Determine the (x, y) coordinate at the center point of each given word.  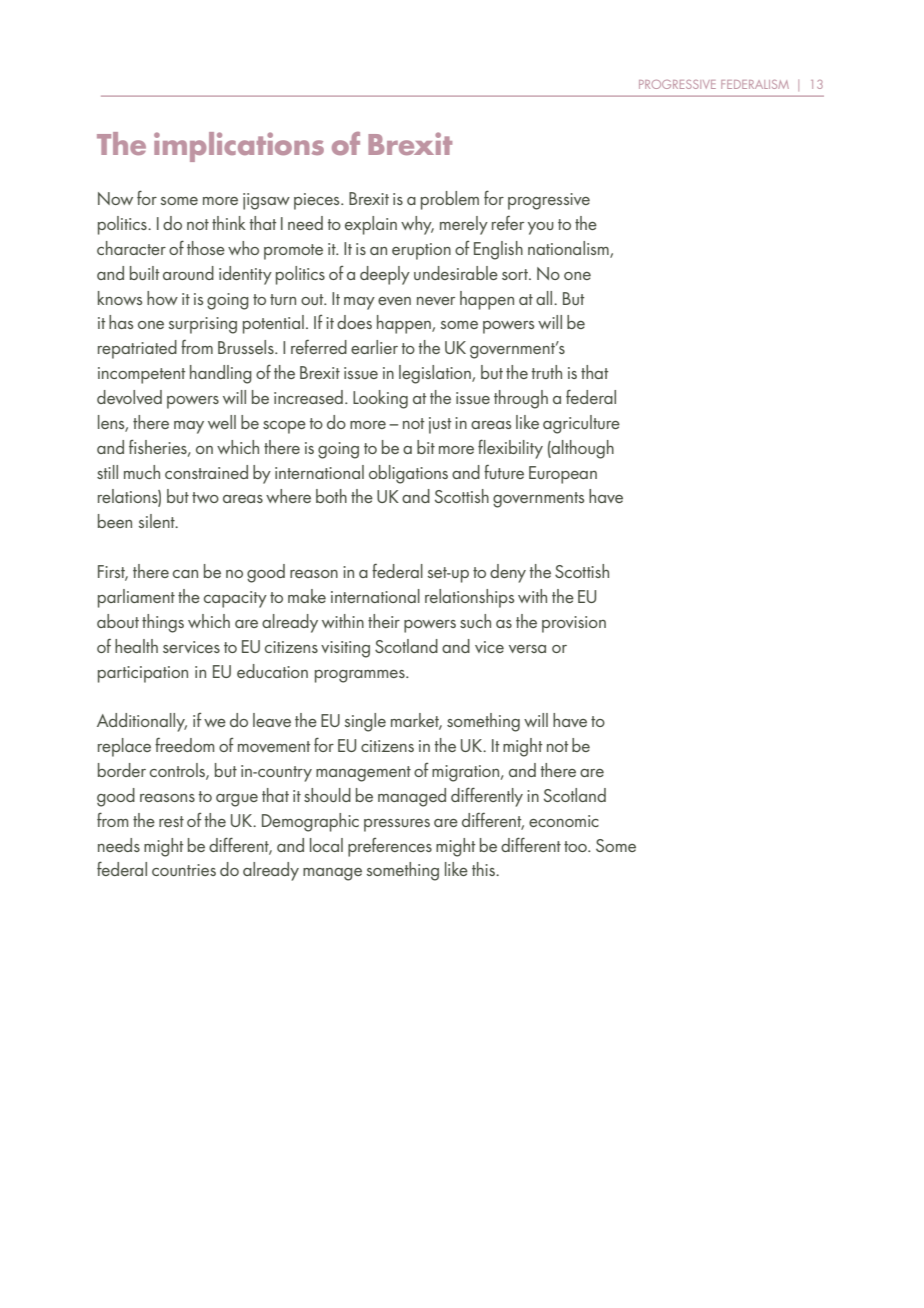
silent (158, 521)
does (354, 322)
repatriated (137, 349)
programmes (361, 676)
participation (143, 674)
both (331, 496)
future (504, 472)
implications (239, 147)
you (541, 228)
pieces (318, 201)
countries (184, 870)
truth (547, 372)
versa (527, 649)
